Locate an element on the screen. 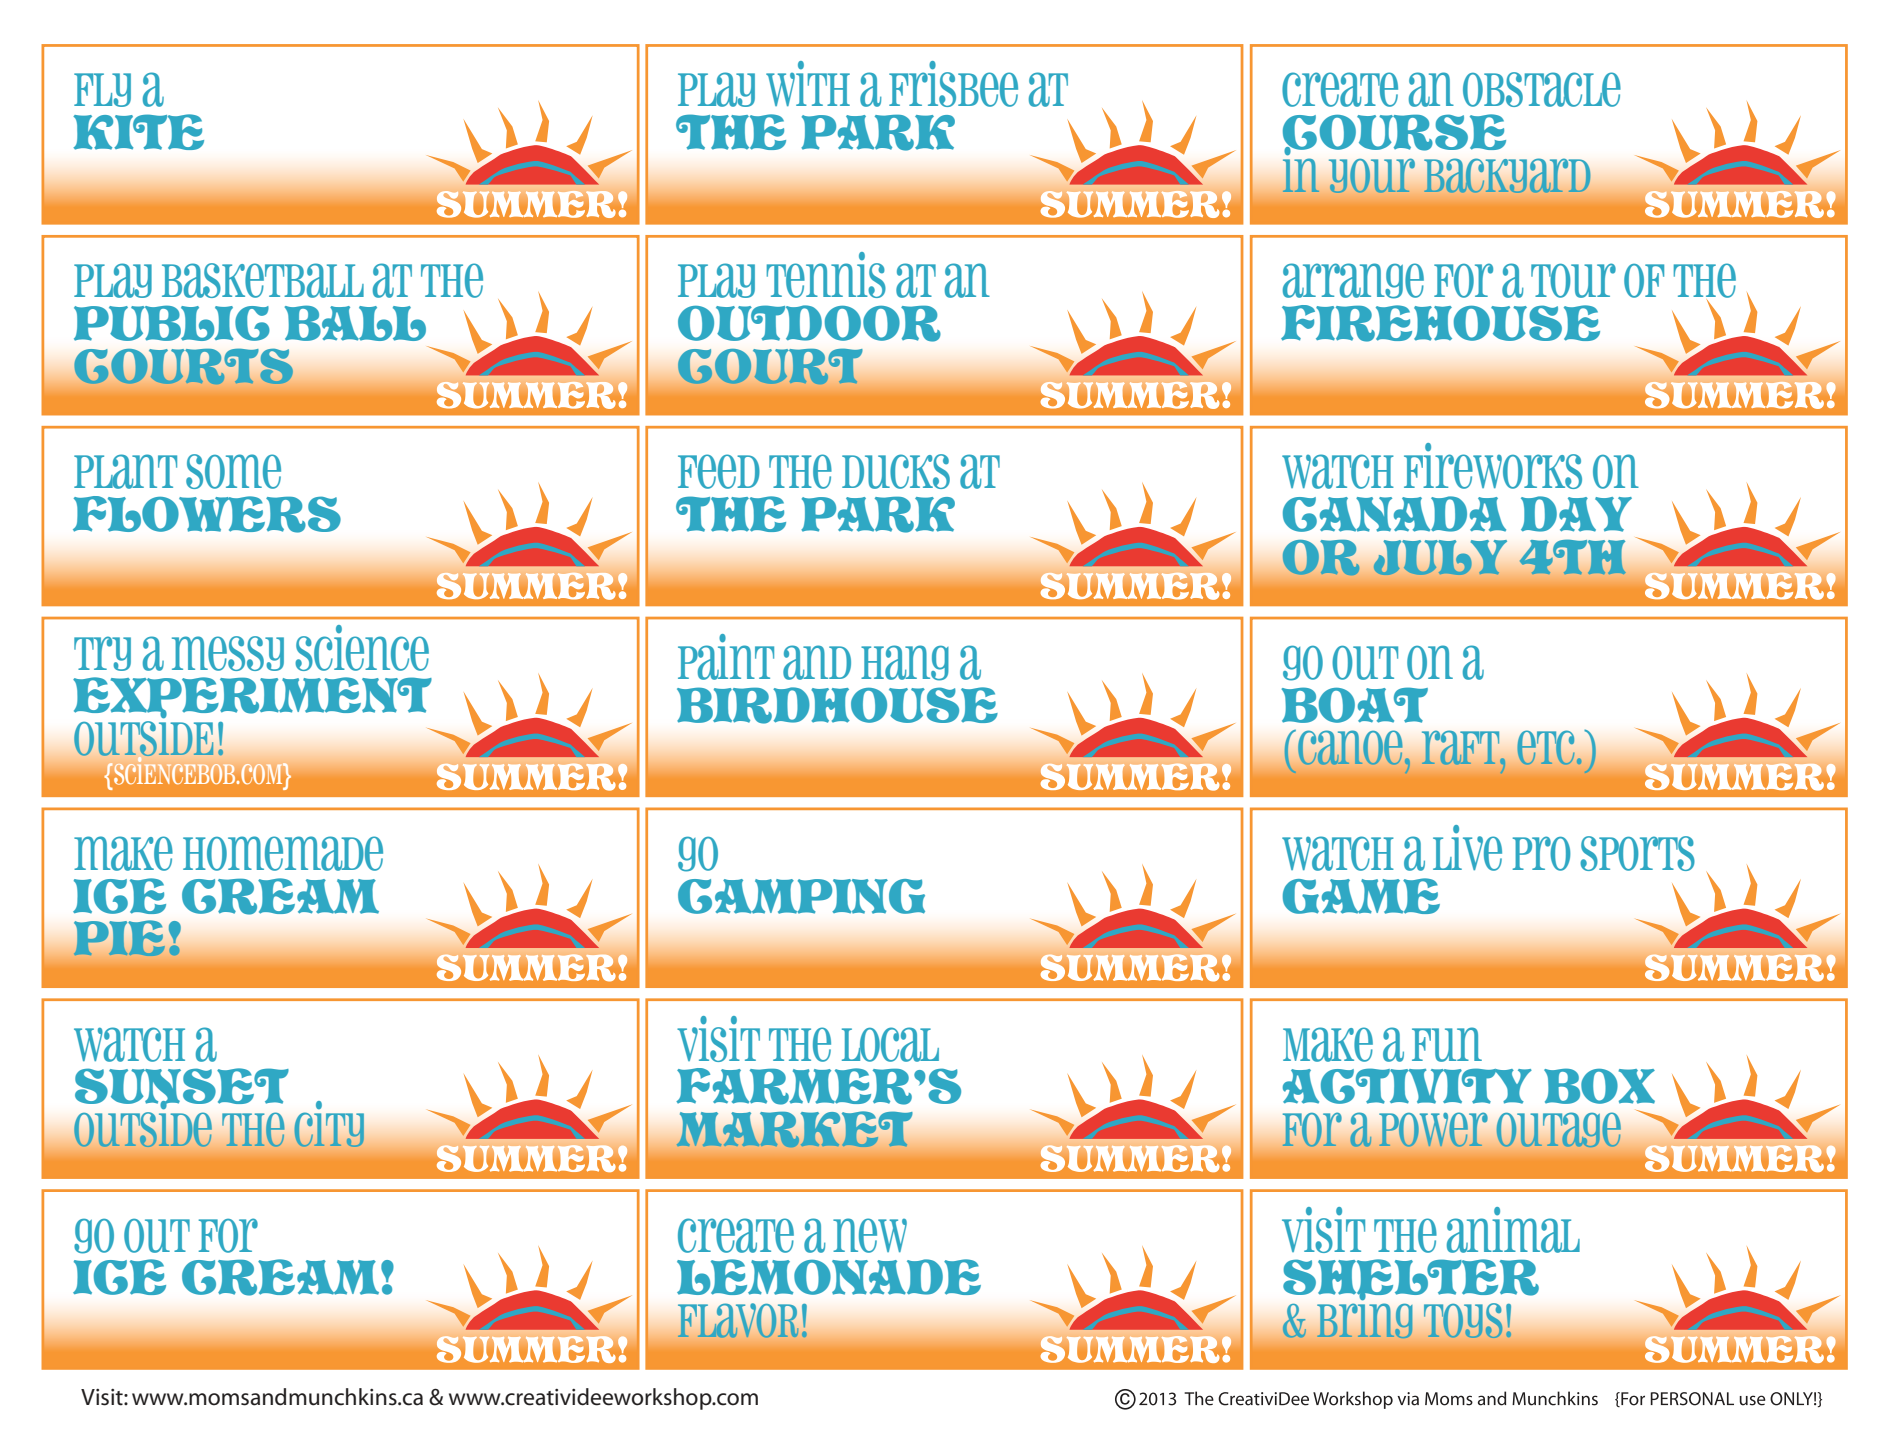  fireworks is located at coordinates (1493, 466).
